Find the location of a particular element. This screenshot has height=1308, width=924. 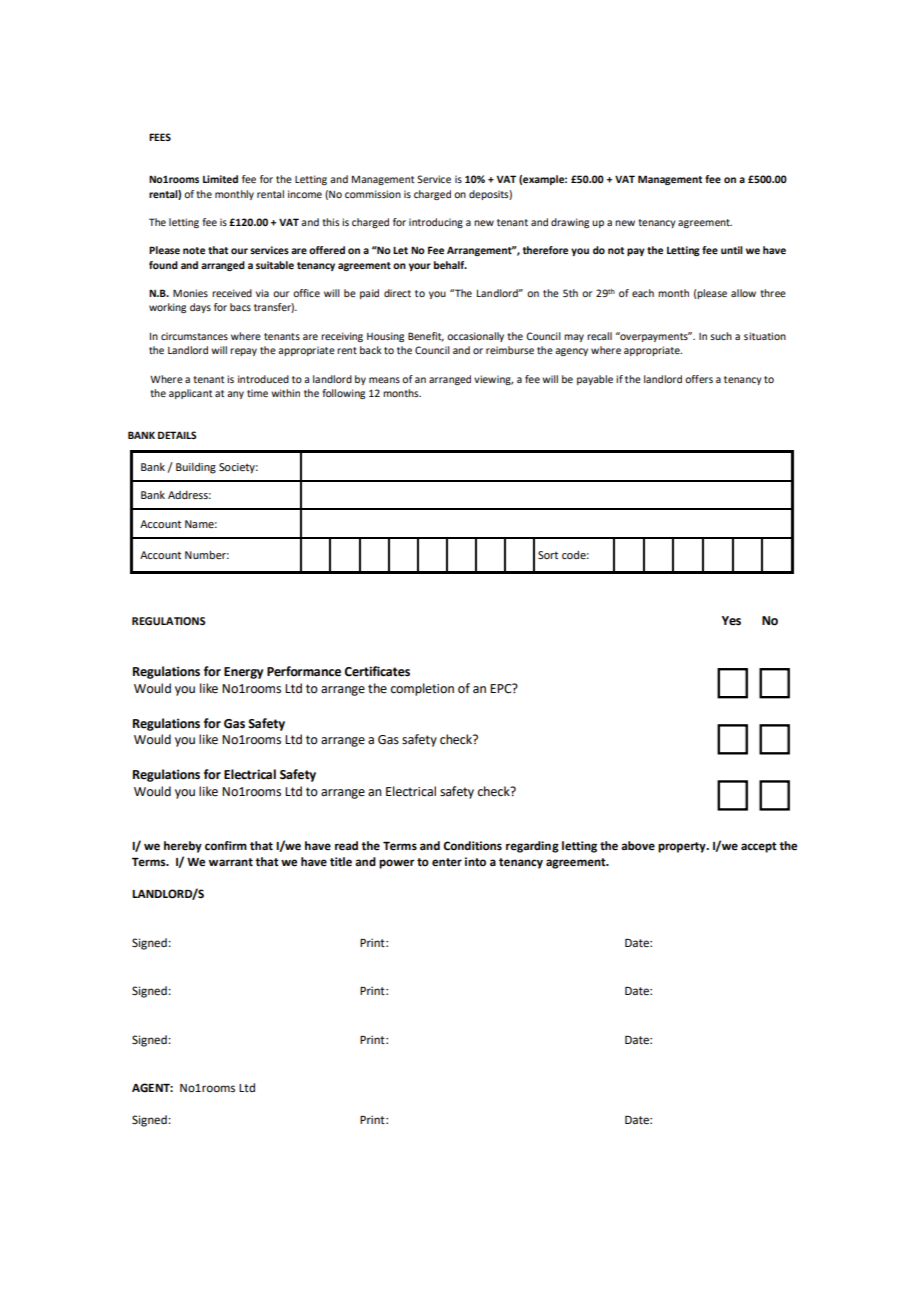

until is located at coordinates (732, 250).
